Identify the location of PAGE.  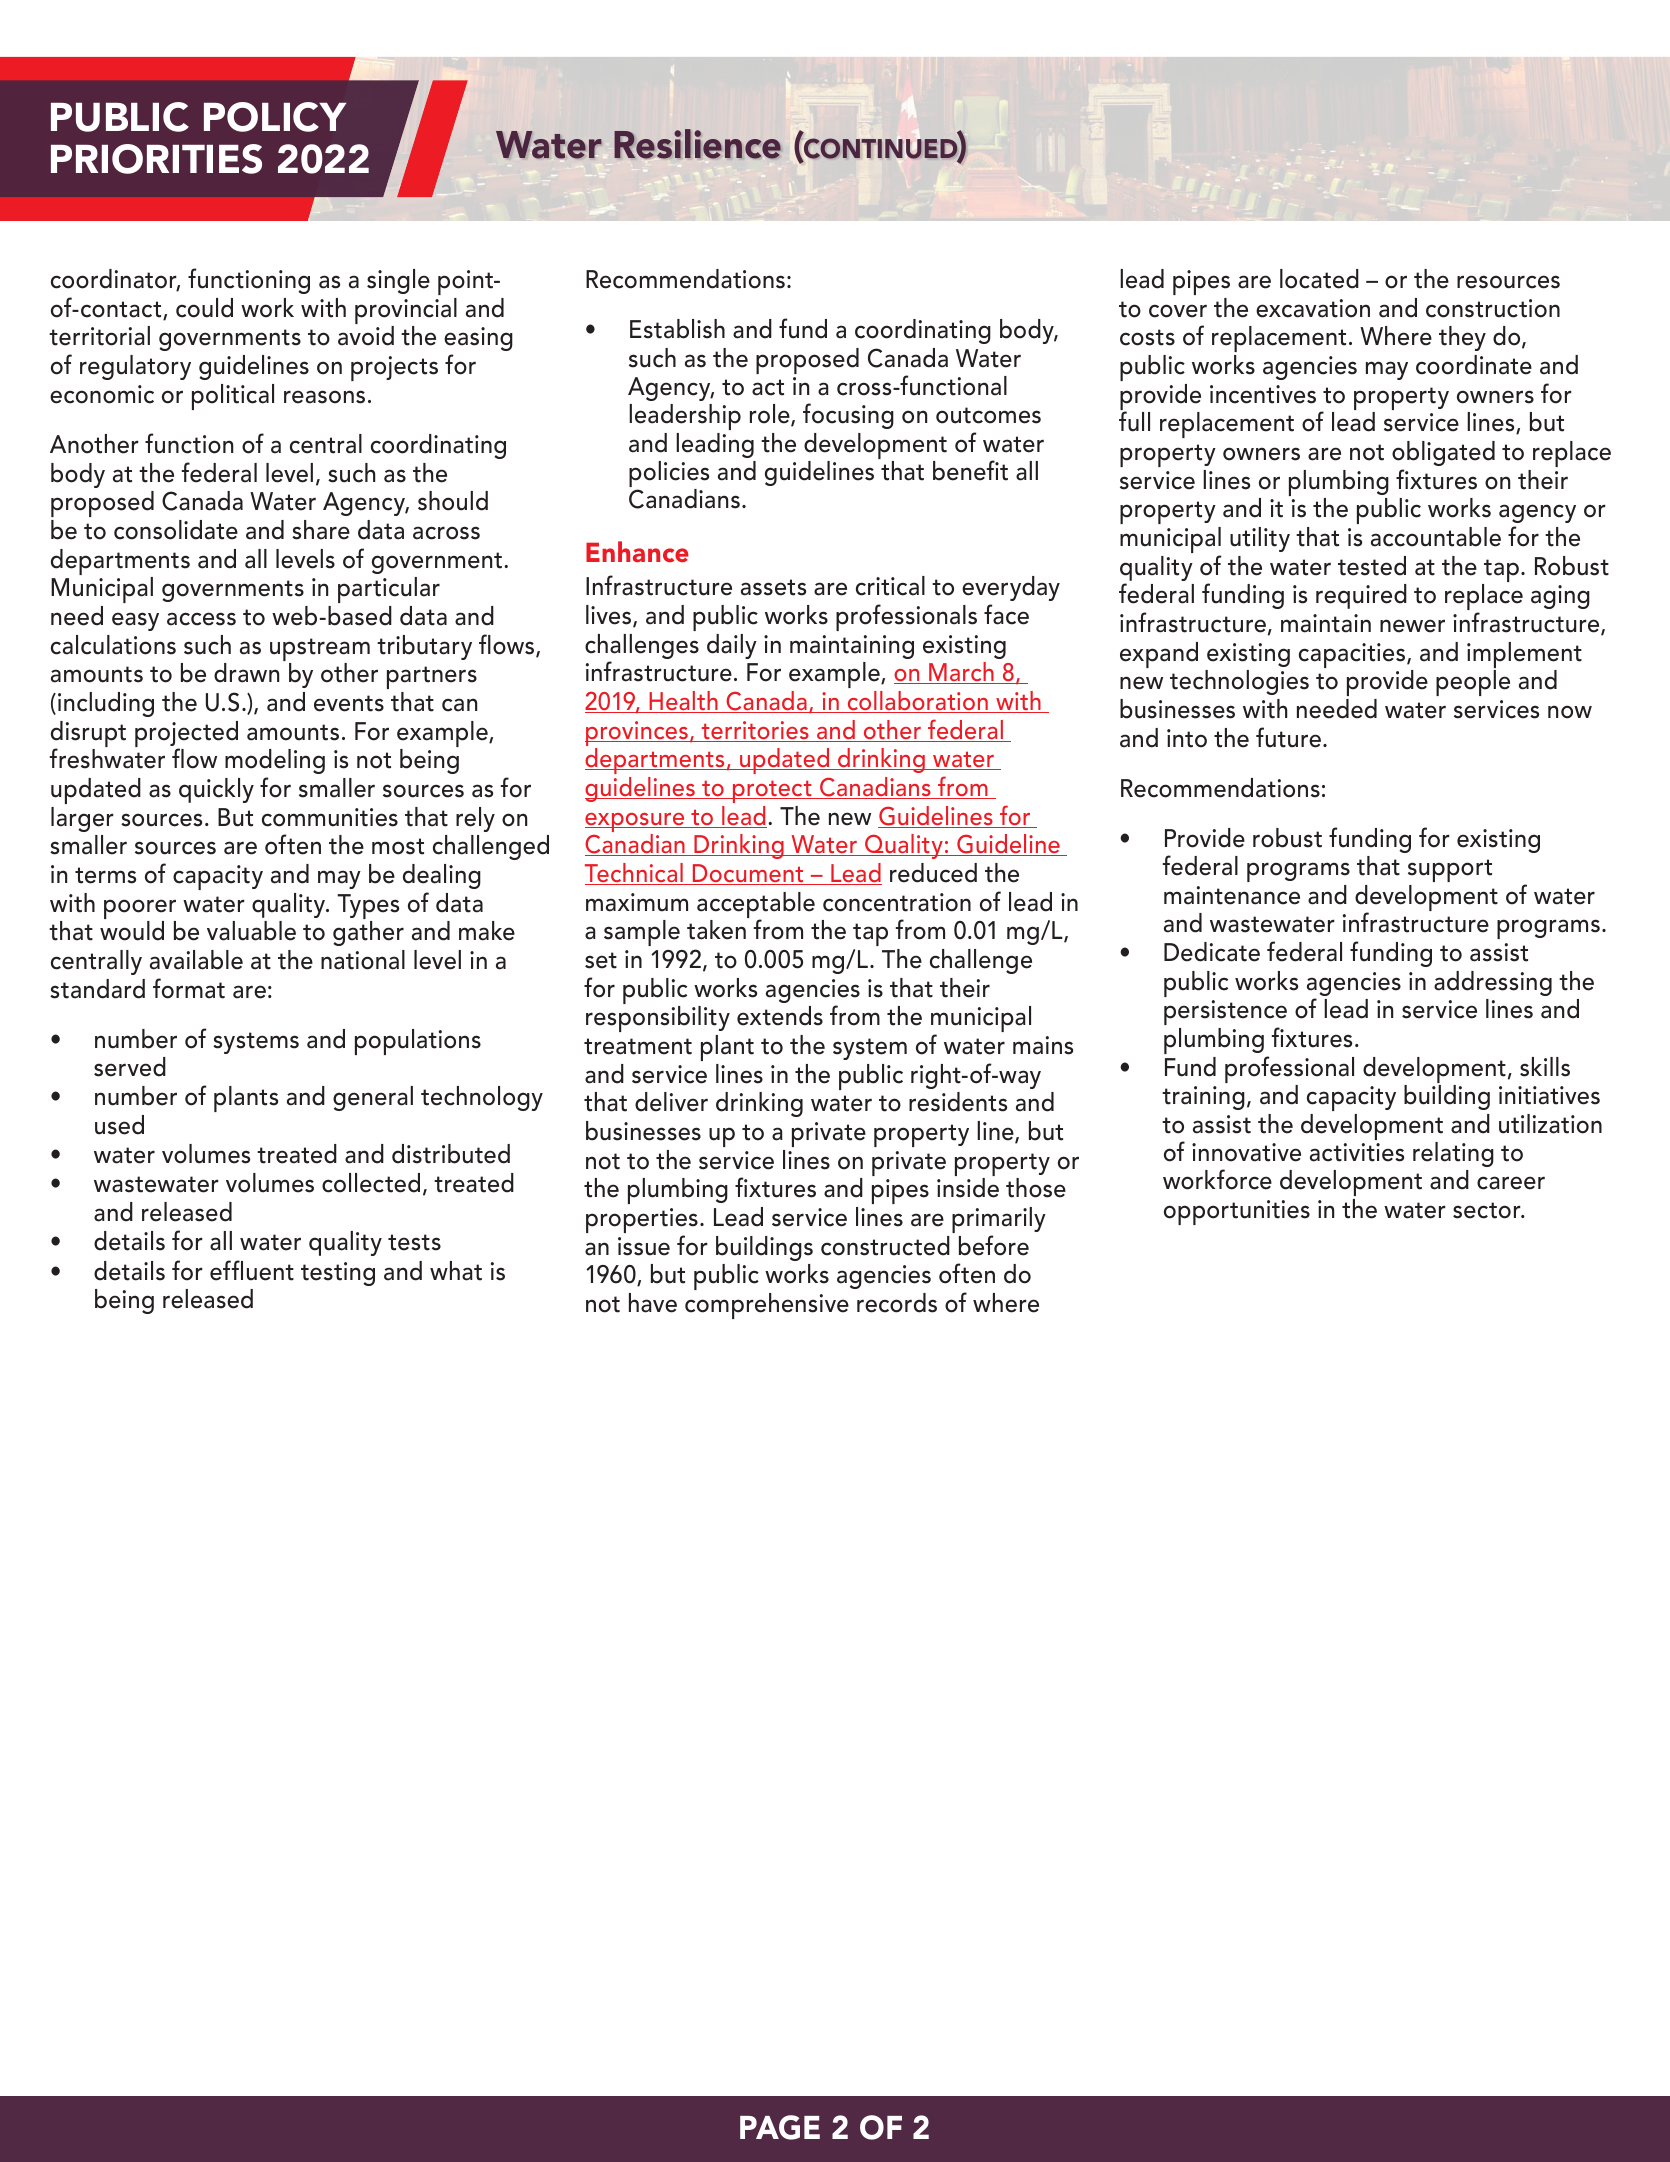
(780, 2127).
